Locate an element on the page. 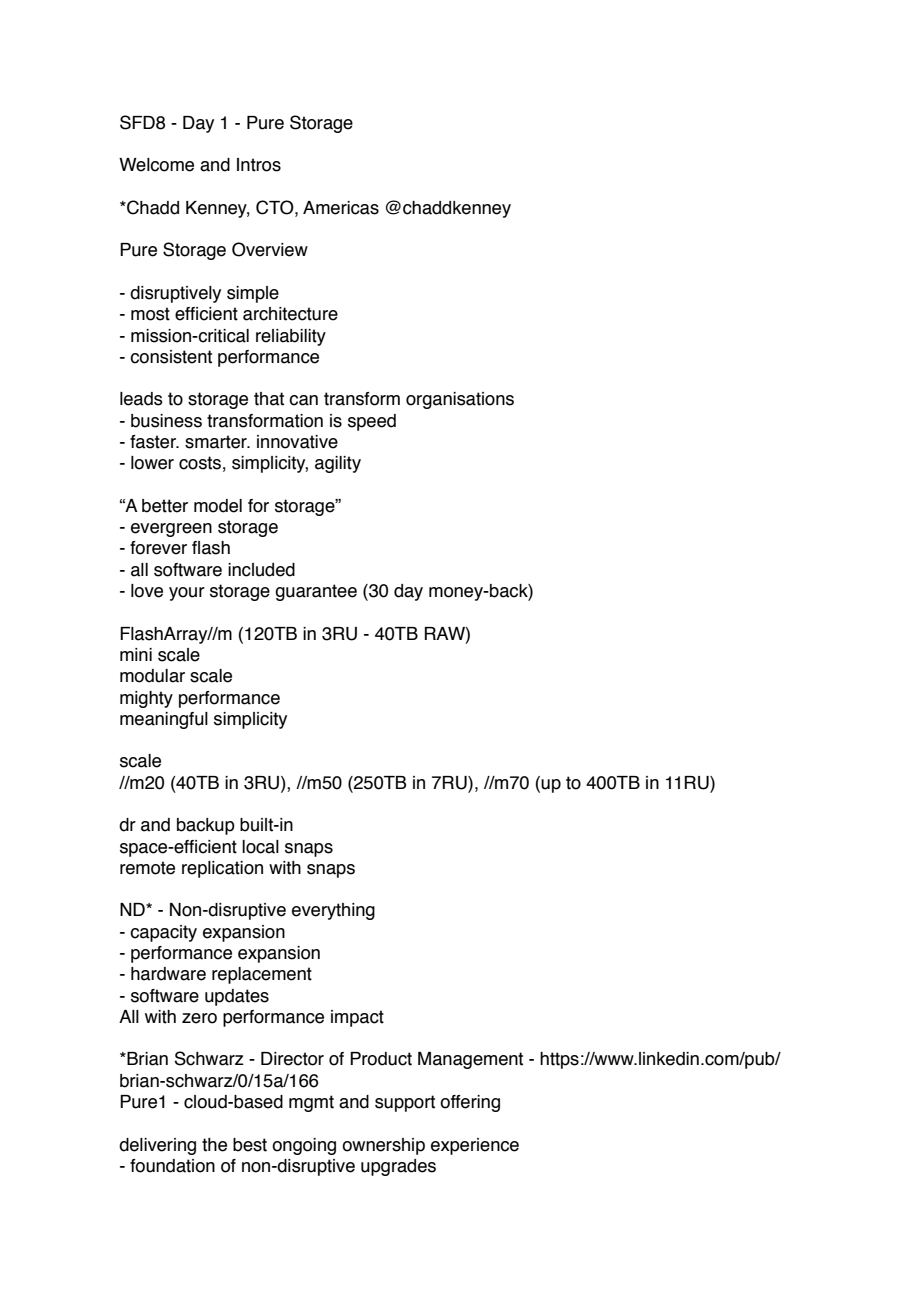 The image size is (924, 1308). speed is located at coordinates (372, 422).
